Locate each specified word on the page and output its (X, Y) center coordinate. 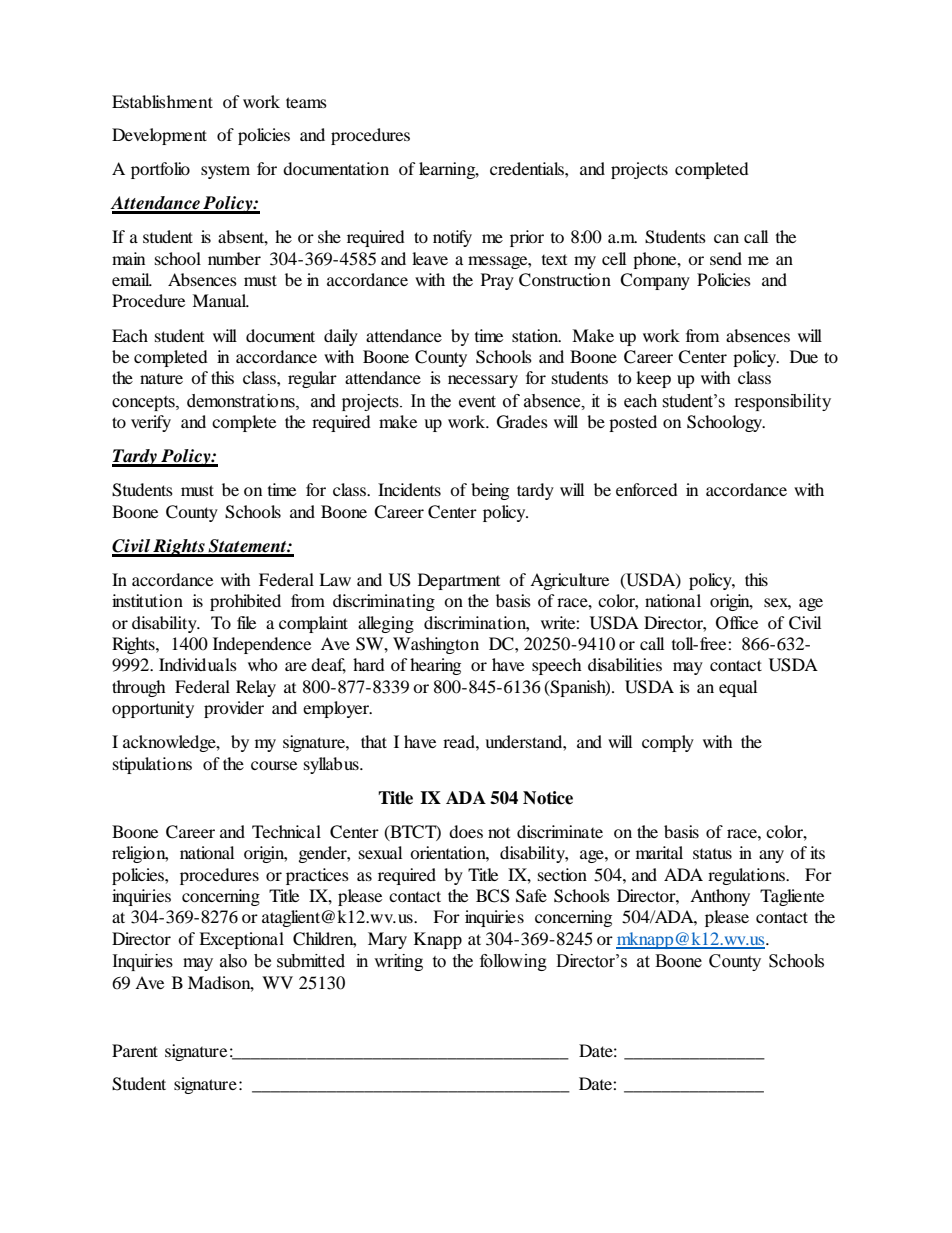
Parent (135, 1050)
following (513, 962)
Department (459, 581)
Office (737, 623)
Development (159, 136)
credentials (528, 168)
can (726, 238)
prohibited (245, 602)
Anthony (720, 897)
